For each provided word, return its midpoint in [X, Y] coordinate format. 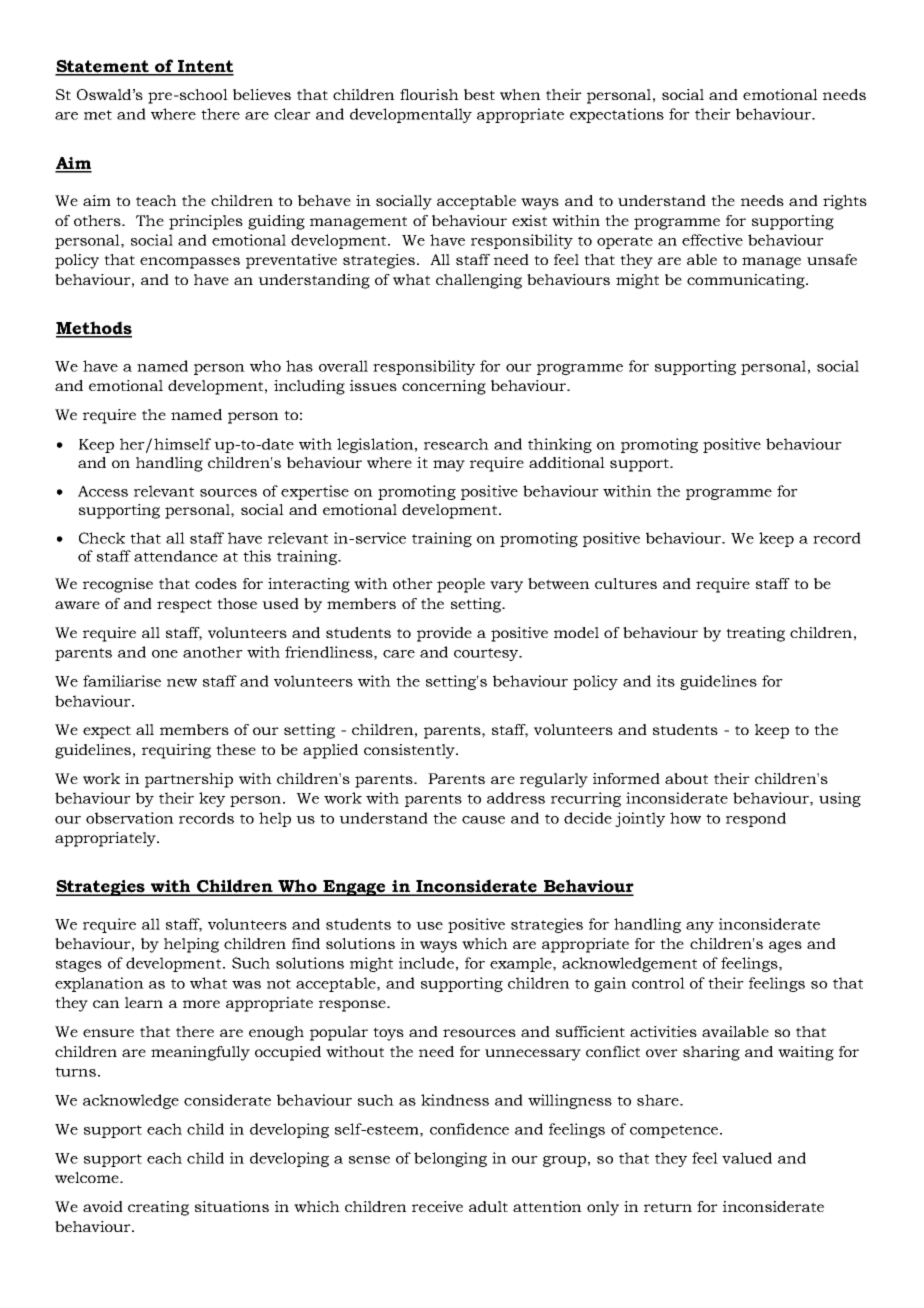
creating [158, 1208]
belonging [450, 1159]
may [449, 466]
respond [756, 819]
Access [103, 491]
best [479, 94]
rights [845, 202]
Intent [205, 67]
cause [483, 820]
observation [130, 818]
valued [747, 1158]
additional [567, 462]
